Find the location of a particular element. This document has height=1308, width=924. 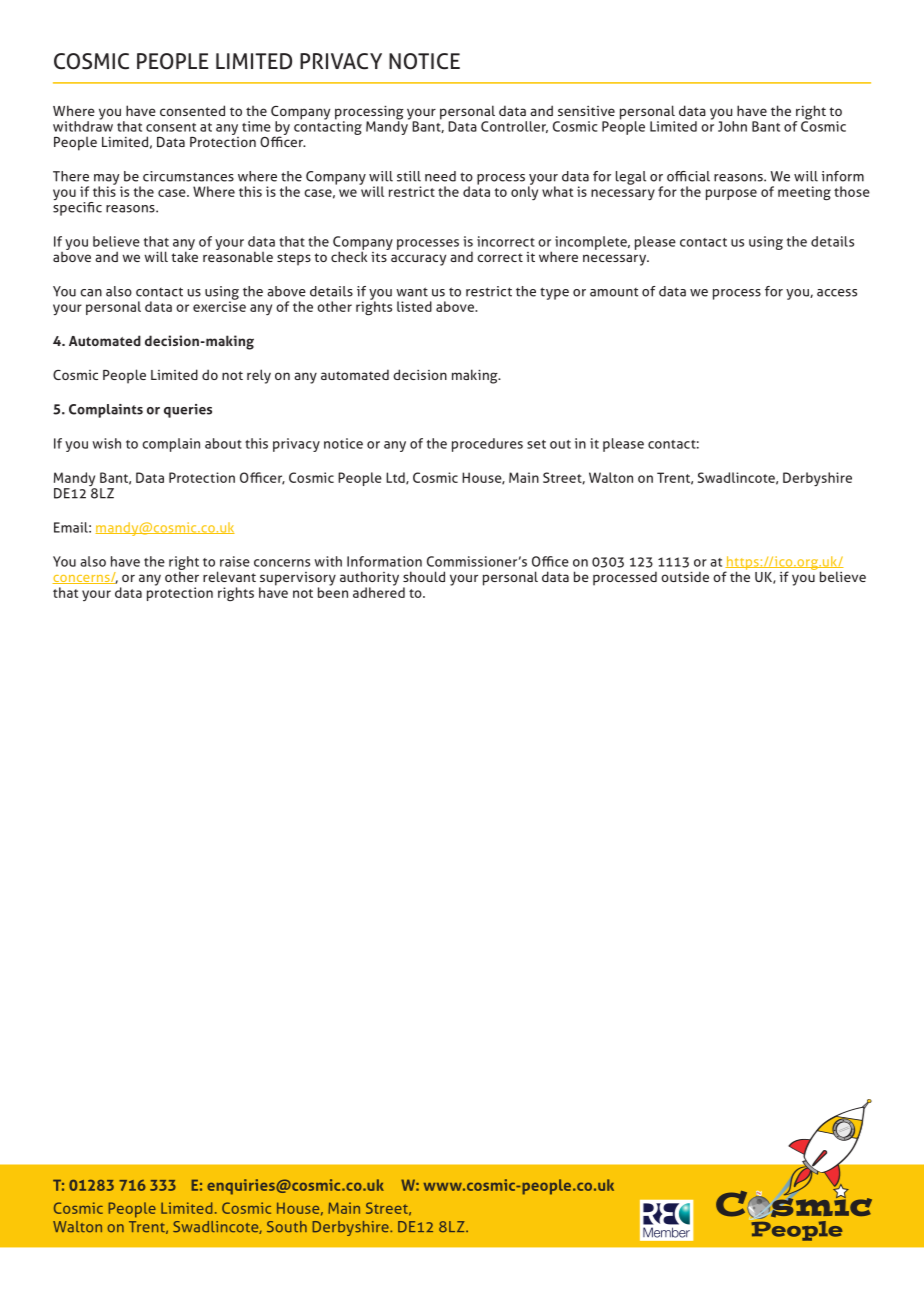

John is located at coordinates (732, 126).
